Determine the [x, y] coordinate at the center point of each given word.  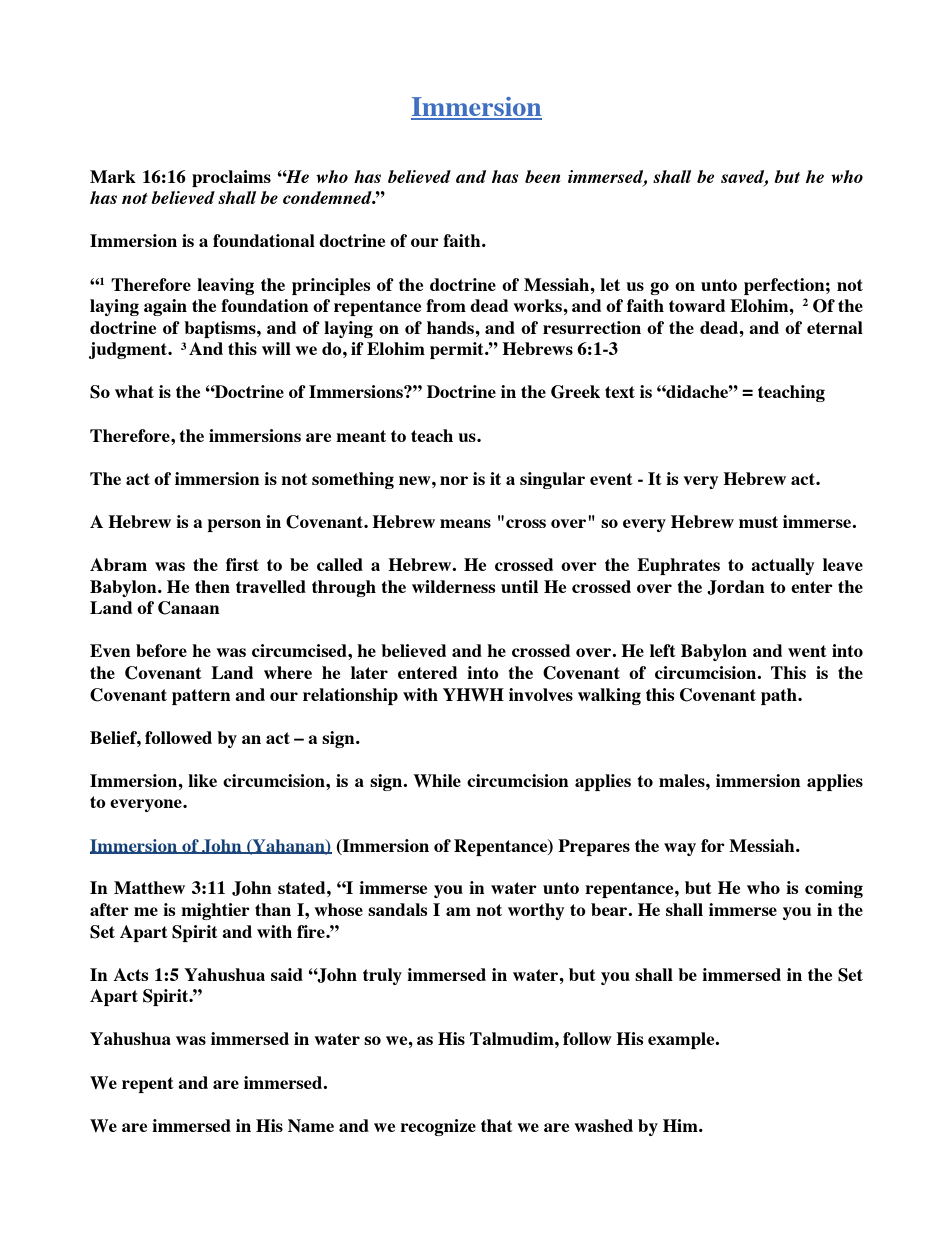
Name [311, 1125]
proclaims [231, 178]
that [497, 1125]
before [161, 650]
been [542, 176]
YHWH [473, 694]
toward [697, 305]
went [807, 651]
